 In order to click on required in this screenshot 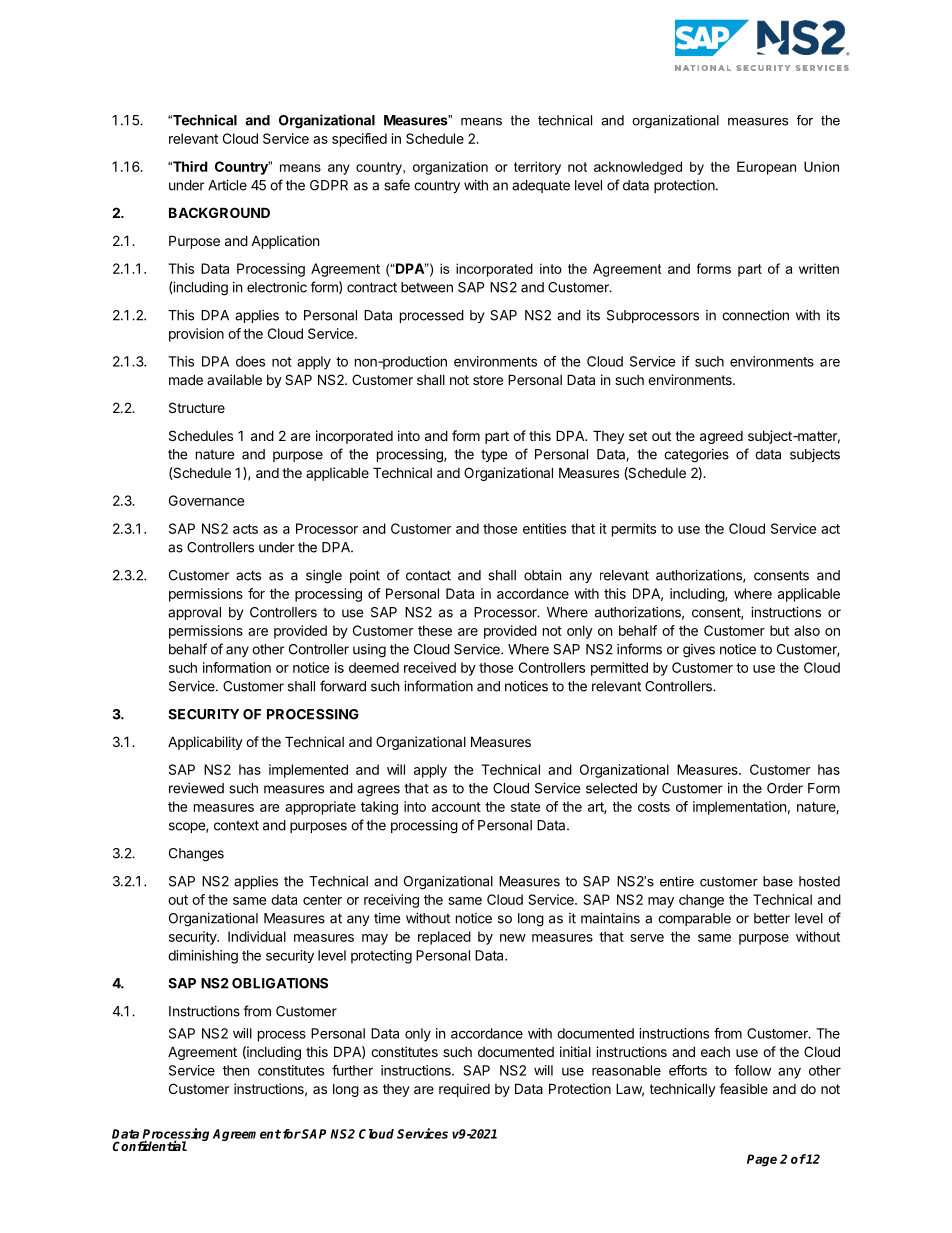, I will do `click(464, 1090)`.
